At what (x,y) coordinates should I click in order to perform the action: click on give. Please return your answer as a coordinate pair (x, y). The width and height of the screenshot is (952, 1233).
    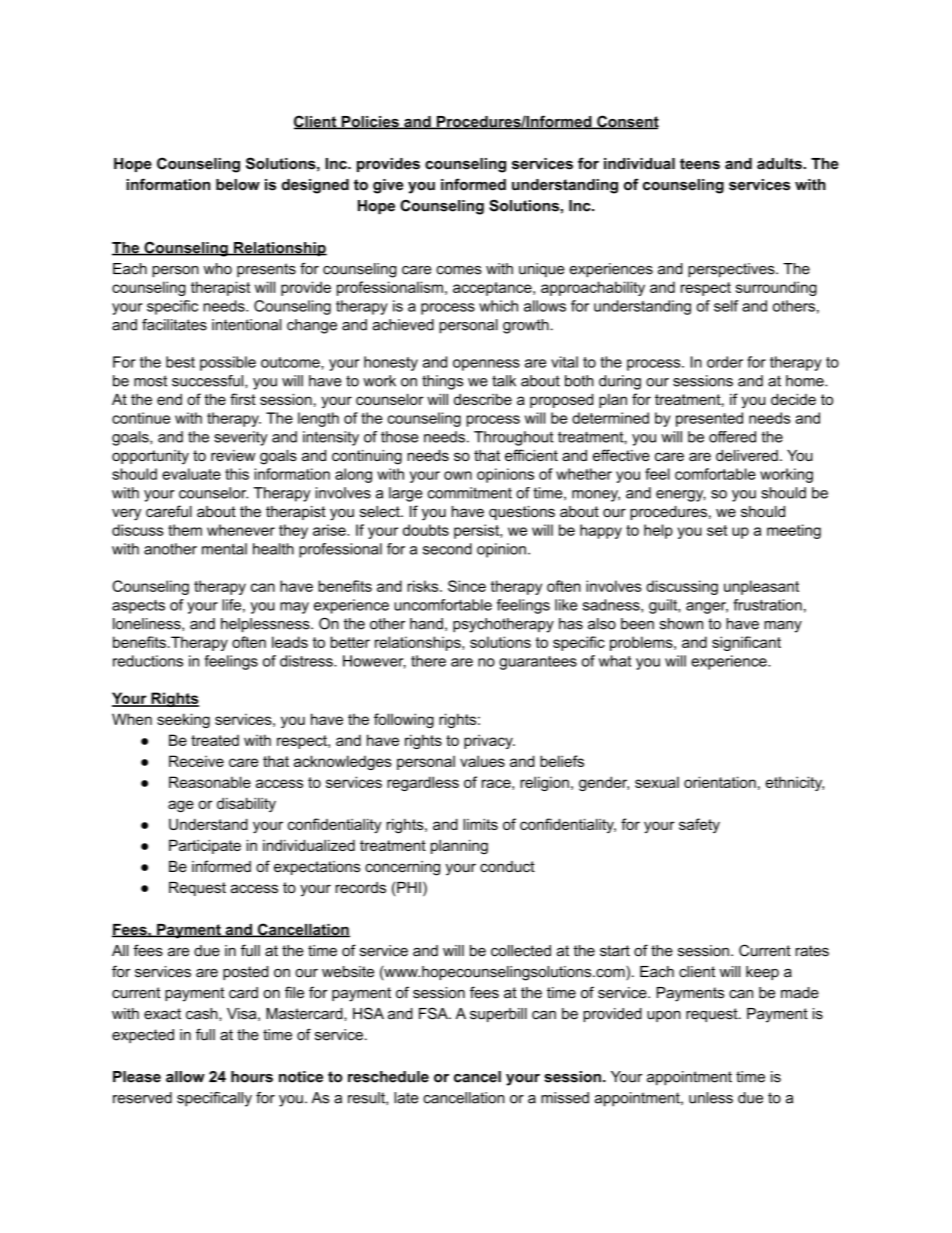
    Looking at the image, I should click on (388, 186).
